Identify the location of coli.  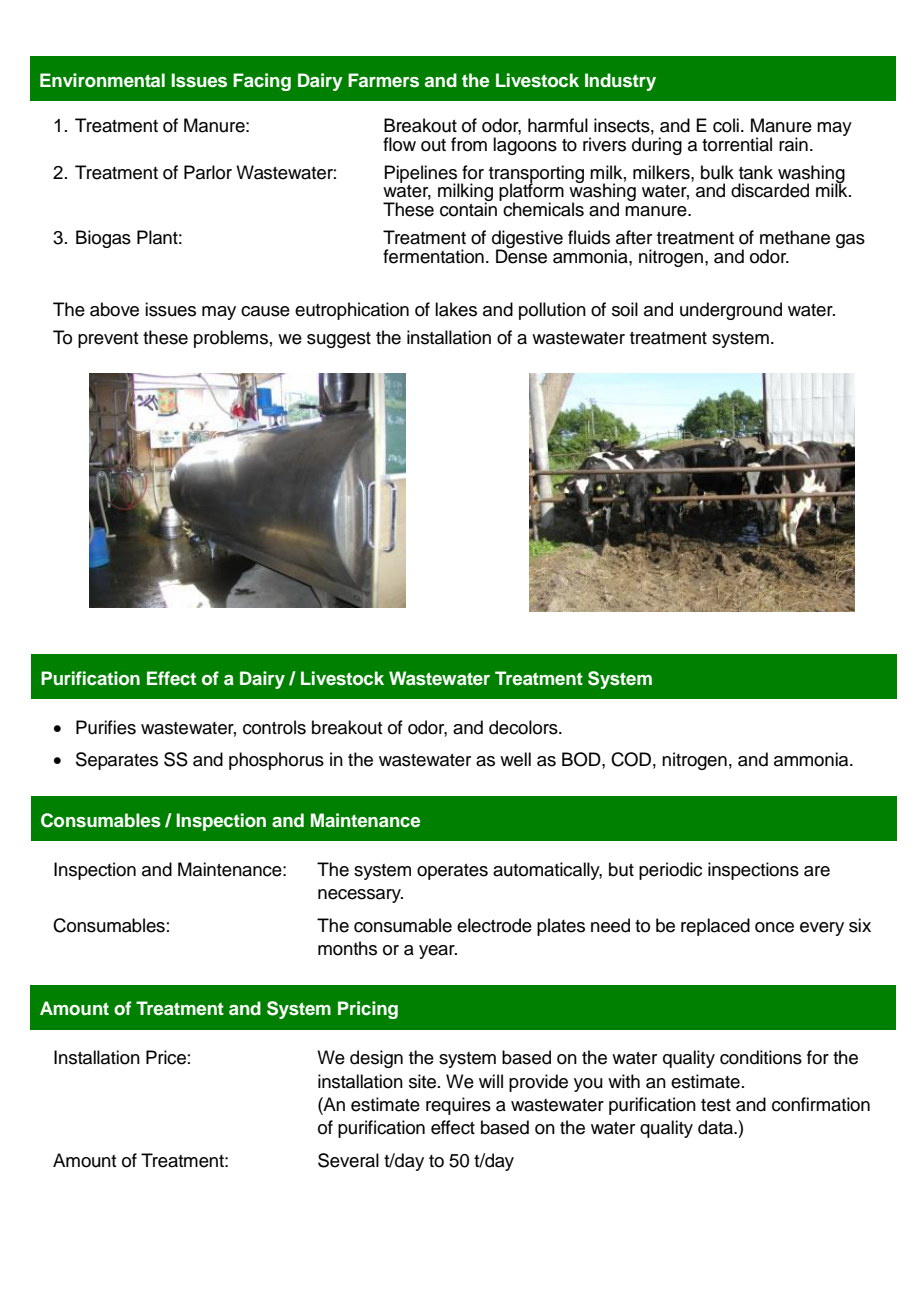
(726, 125).
